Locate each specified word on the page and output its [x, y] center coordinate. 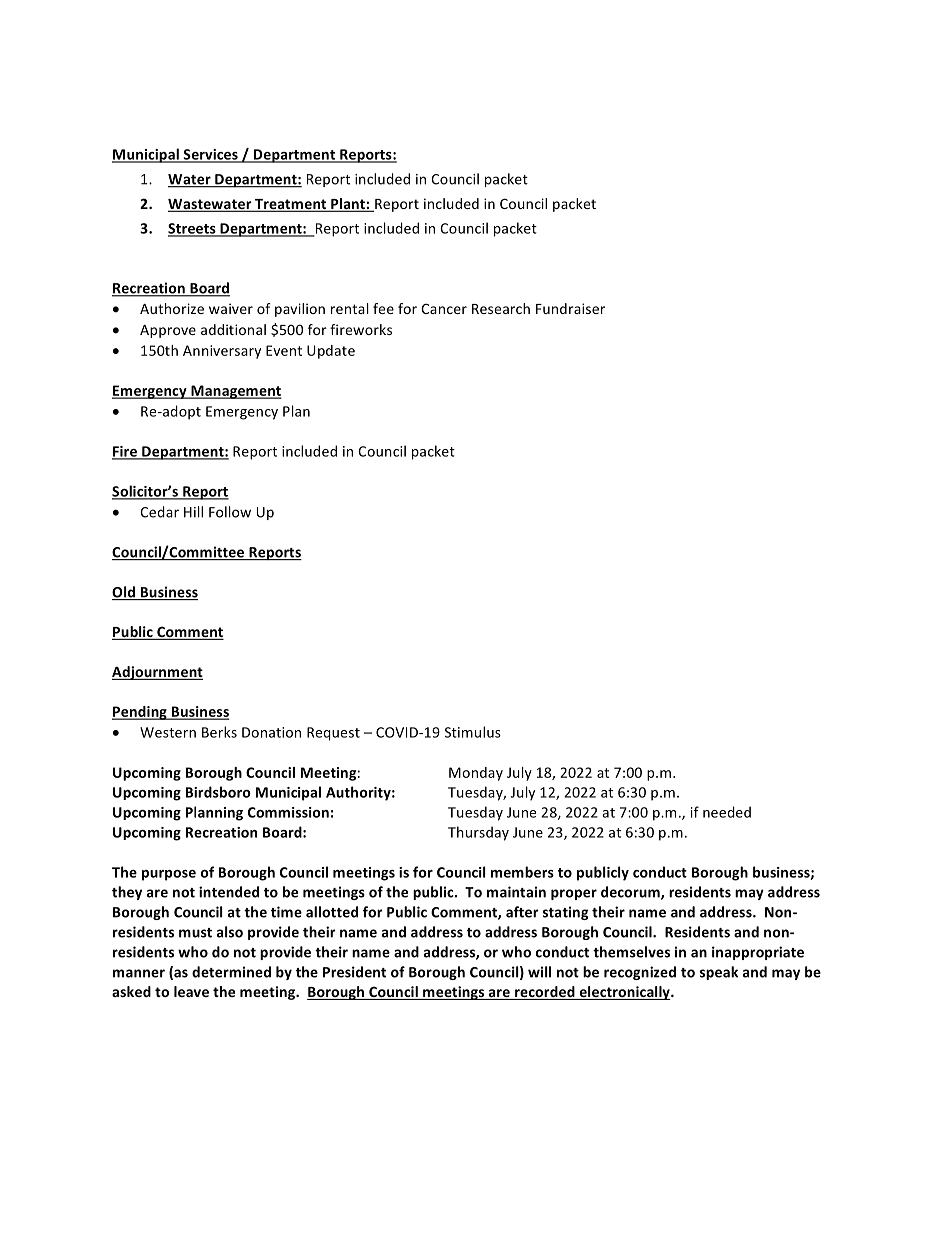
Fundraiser [570, 308]
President [354, 972]
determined [231, 972]
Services [210, 155]
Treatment [291, 205]
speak [719, 973]
